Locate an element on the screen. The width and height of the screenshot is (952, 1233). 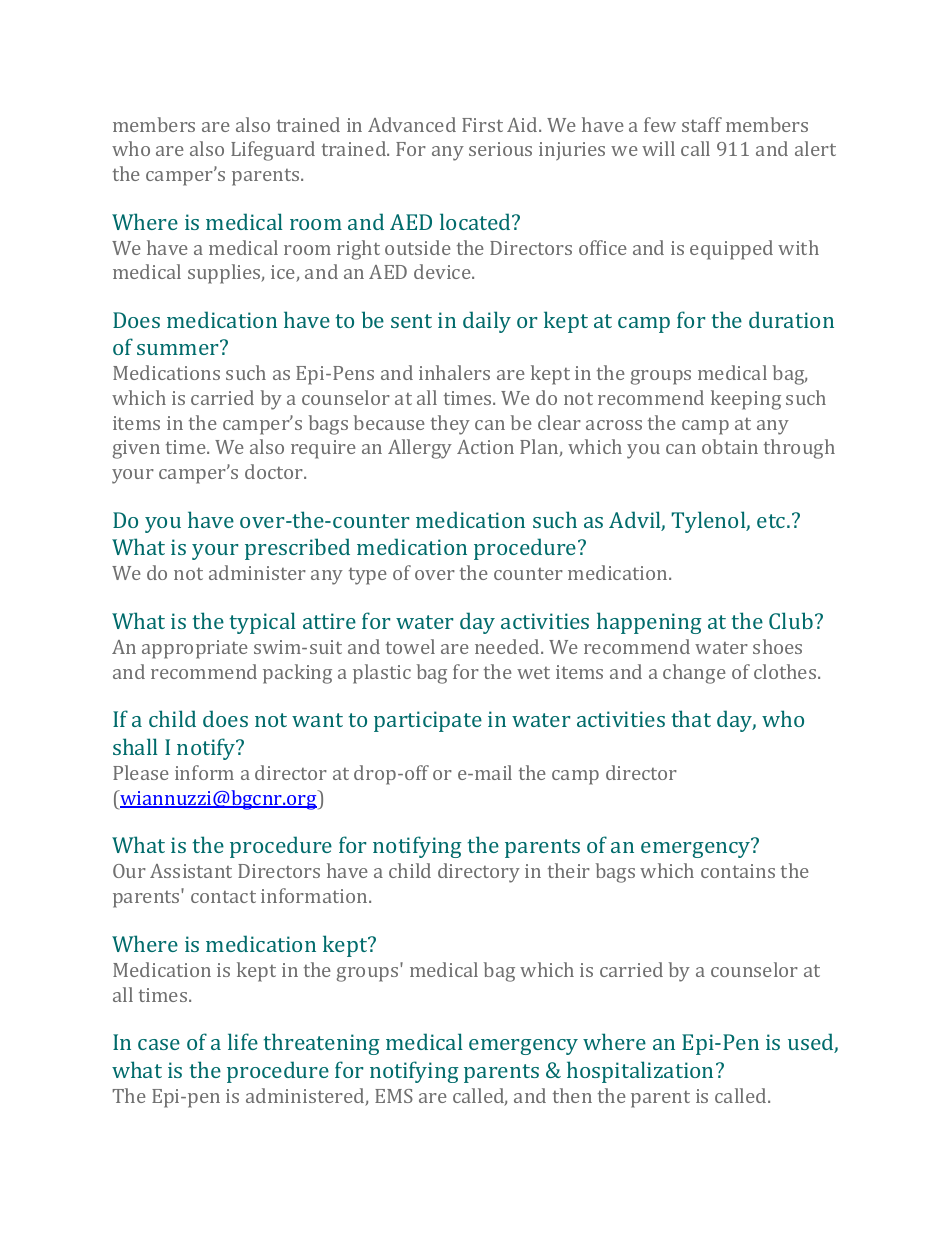
that is located at coordinates (691, 718).
